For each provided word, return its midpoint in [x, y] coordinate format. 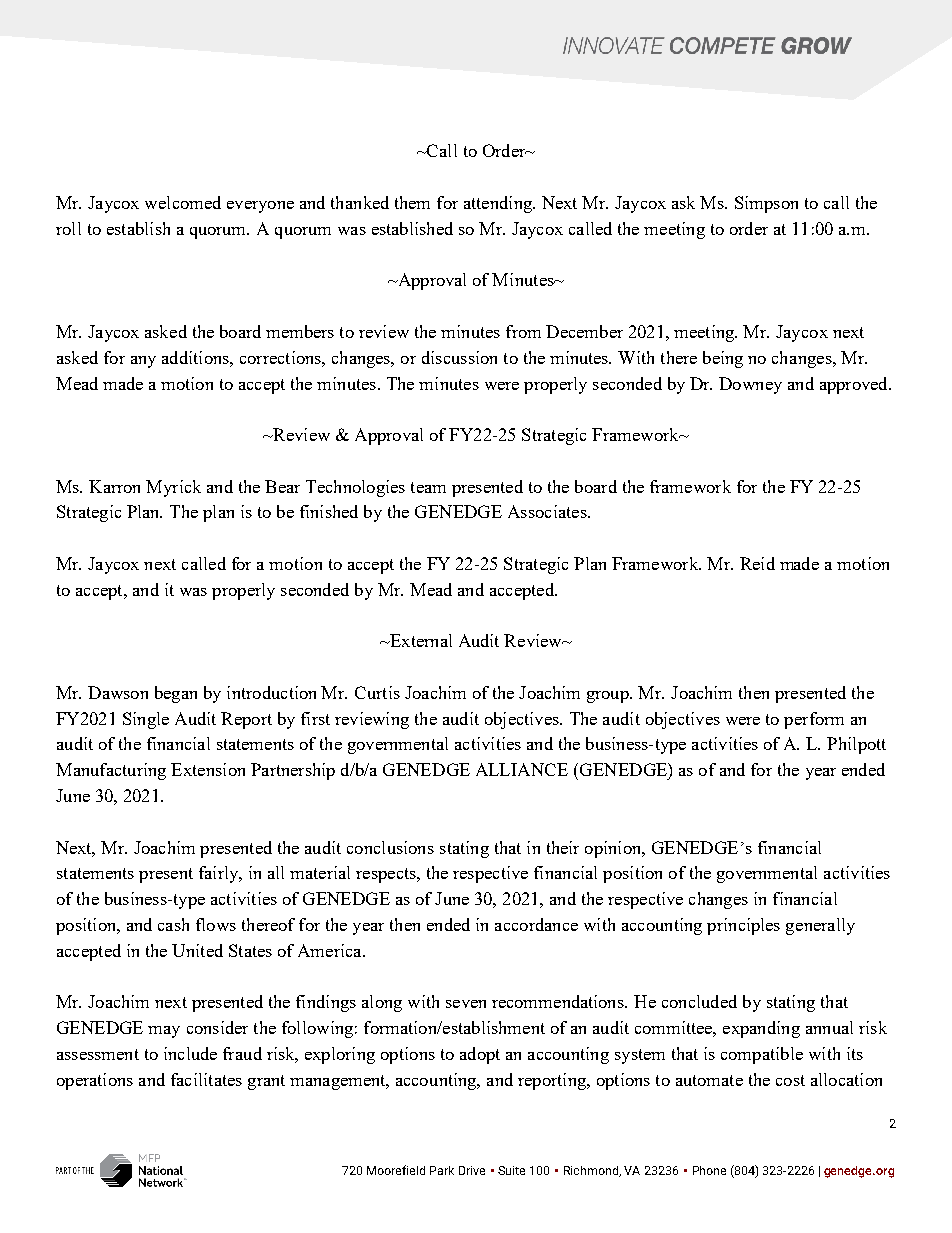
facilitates [206, 1079]
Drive [472, 1170]
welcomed [183, 202]
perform [814, 720]
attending [499, 204]
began [176, 694]
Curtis [377, 692]
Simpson [766, 204]
